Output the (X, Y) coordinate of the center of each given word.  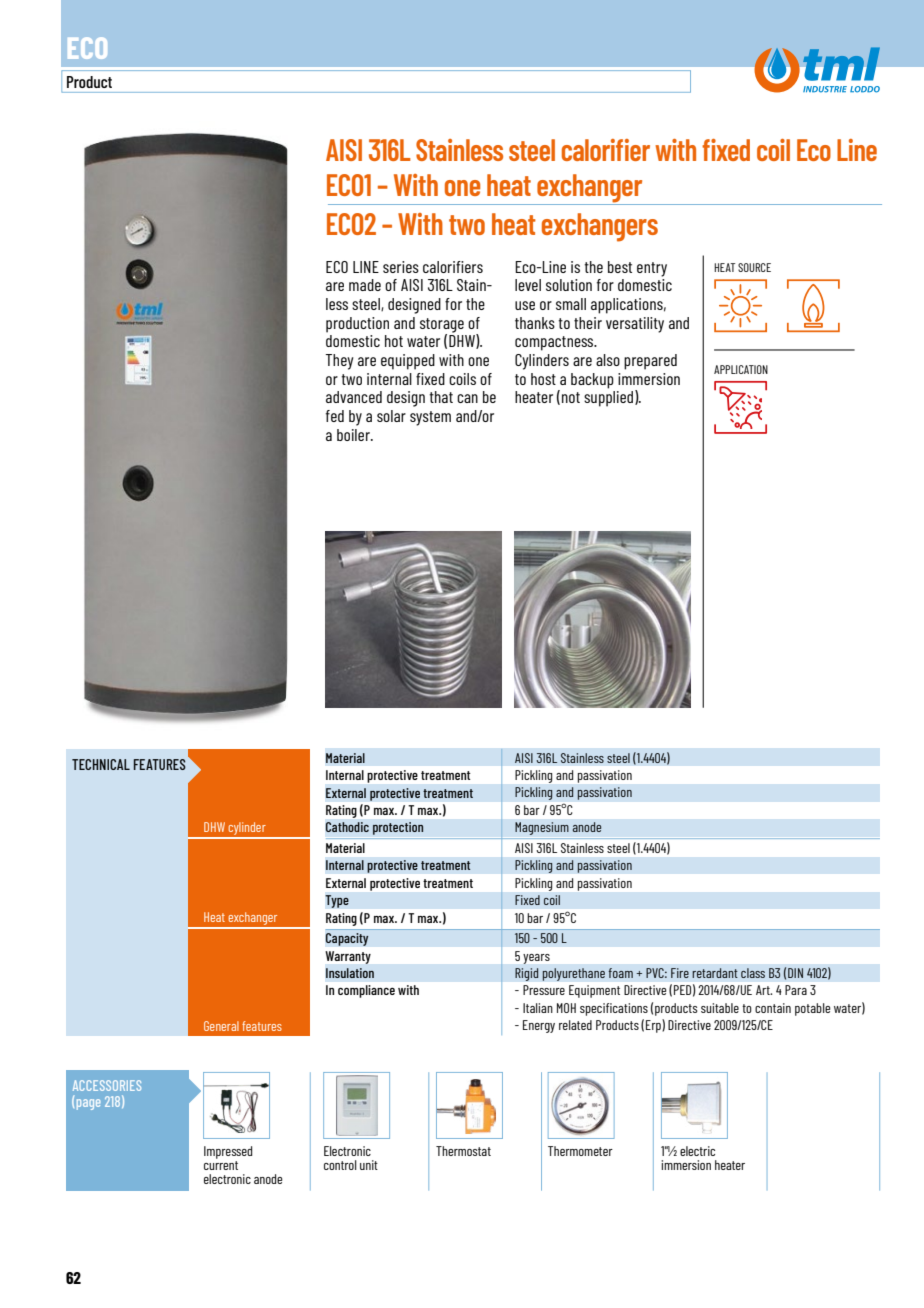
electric (697, 1151)
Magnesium (542, 828)
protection (398, 828)
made (365, 285)
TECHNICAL (101, 764)
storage (442, 326)
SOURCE (754, 267)
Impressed (228, 1152)
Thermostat (463, 1151)
